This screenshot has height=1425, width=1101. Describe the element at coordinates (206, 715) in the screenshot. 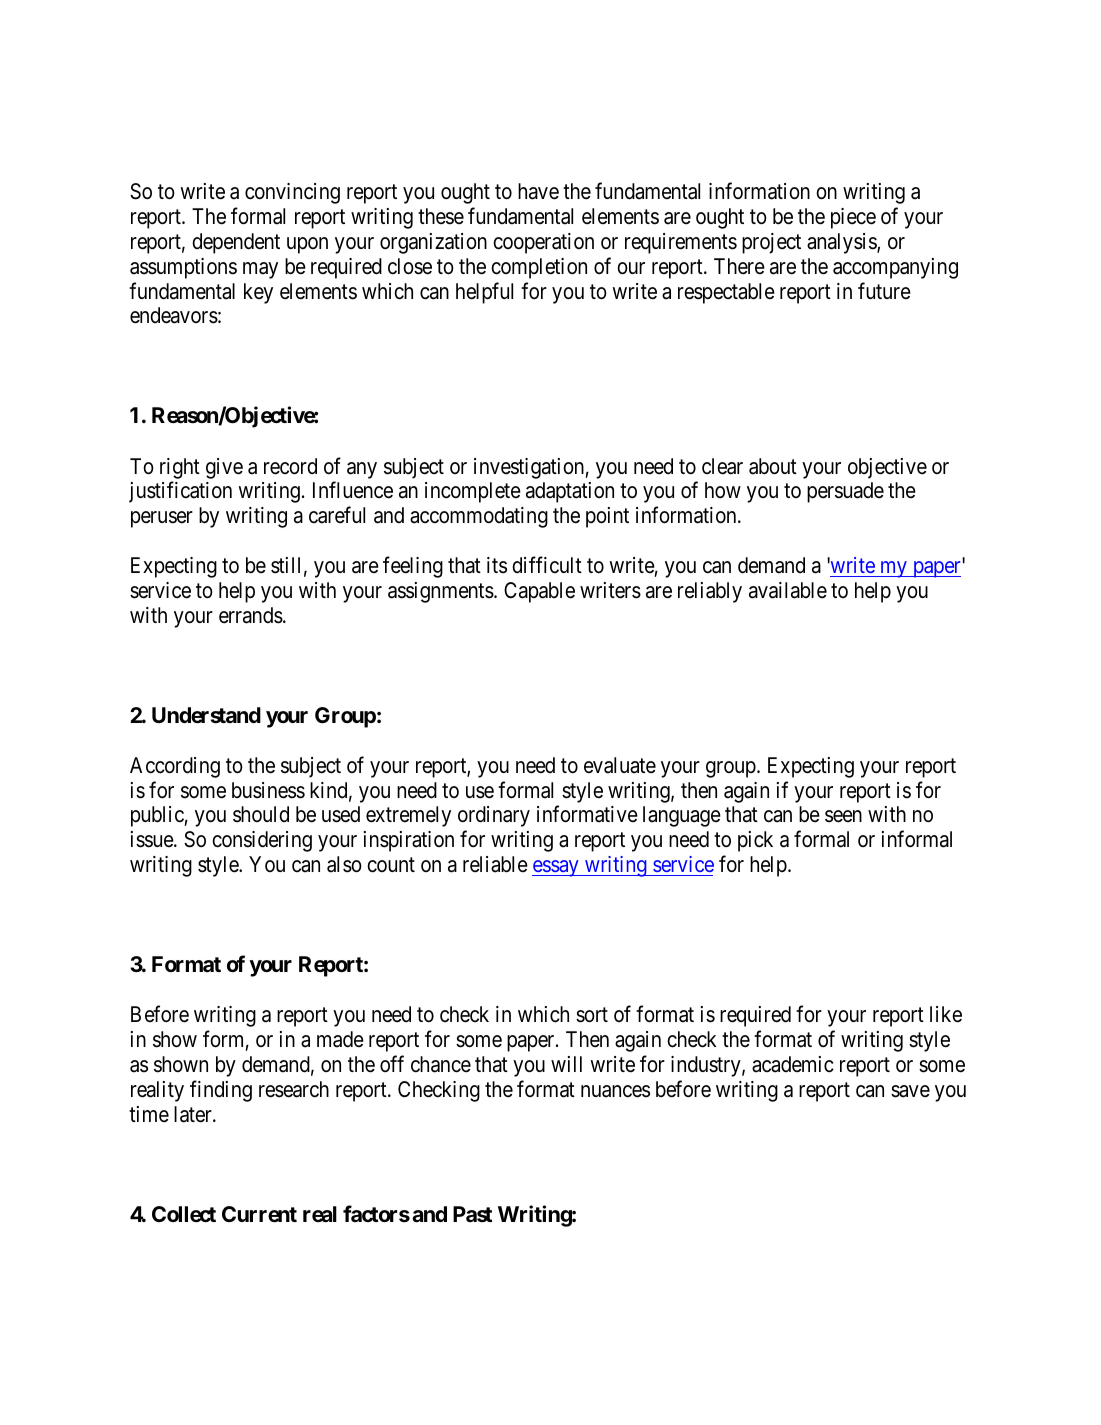

I see `Understand` at that location.
